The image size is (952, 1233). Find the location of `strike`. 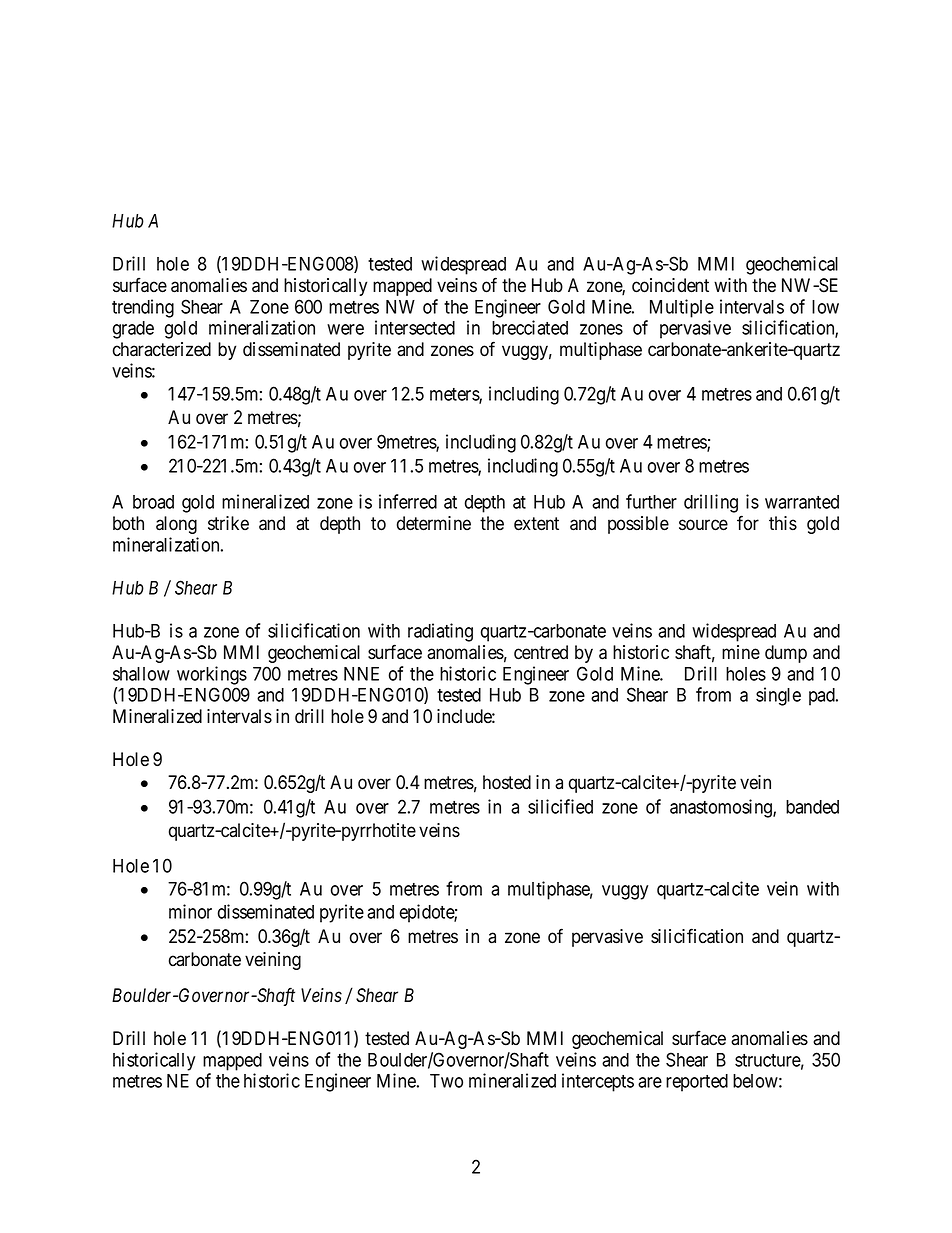

strike is located at coordinates (228, 523).
